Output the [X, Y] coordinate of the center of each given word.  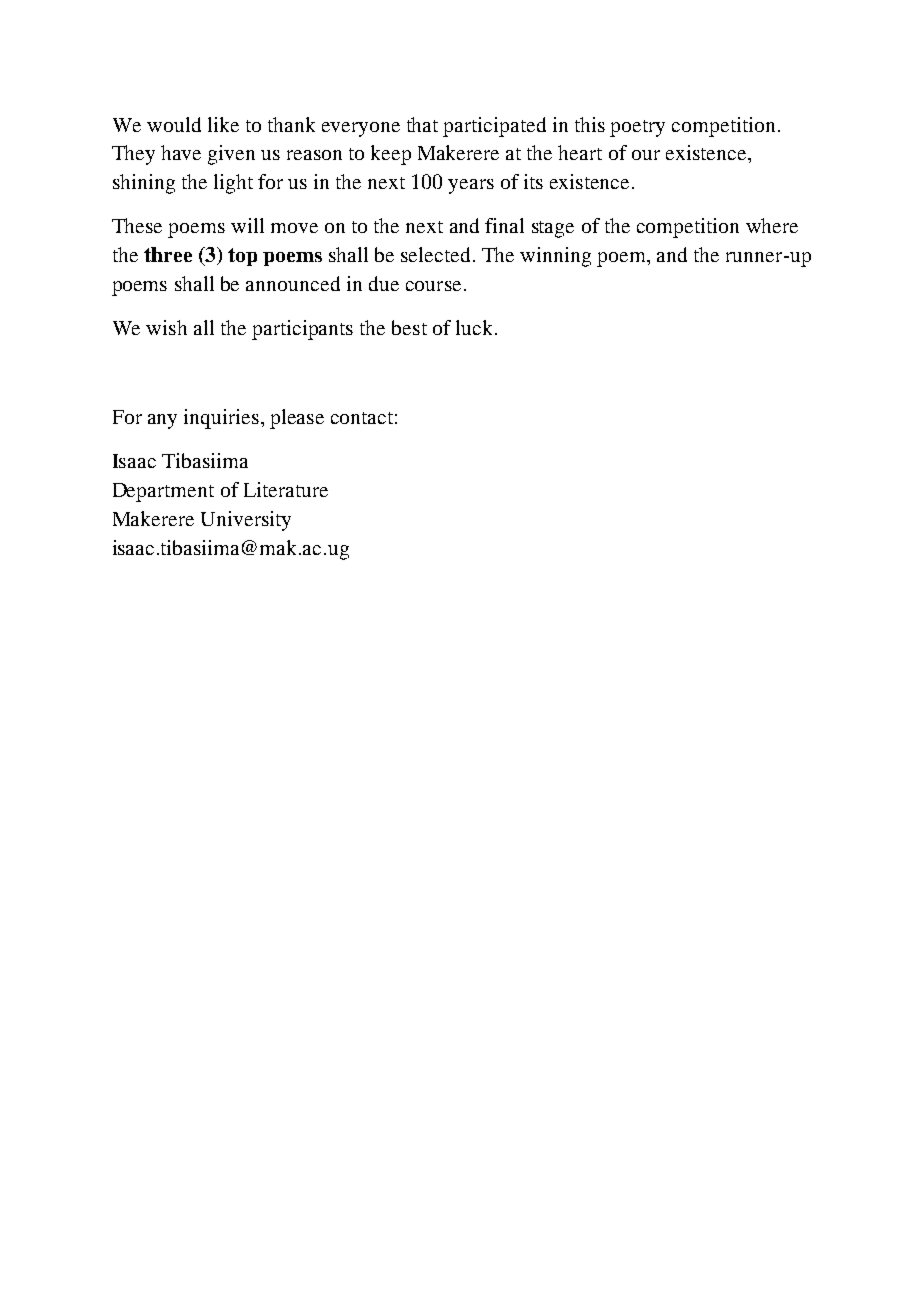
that [422, 124]
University [246, 521]
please [297, 419]
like [223, 124]
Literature [286, 489]
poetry [637, 128]
